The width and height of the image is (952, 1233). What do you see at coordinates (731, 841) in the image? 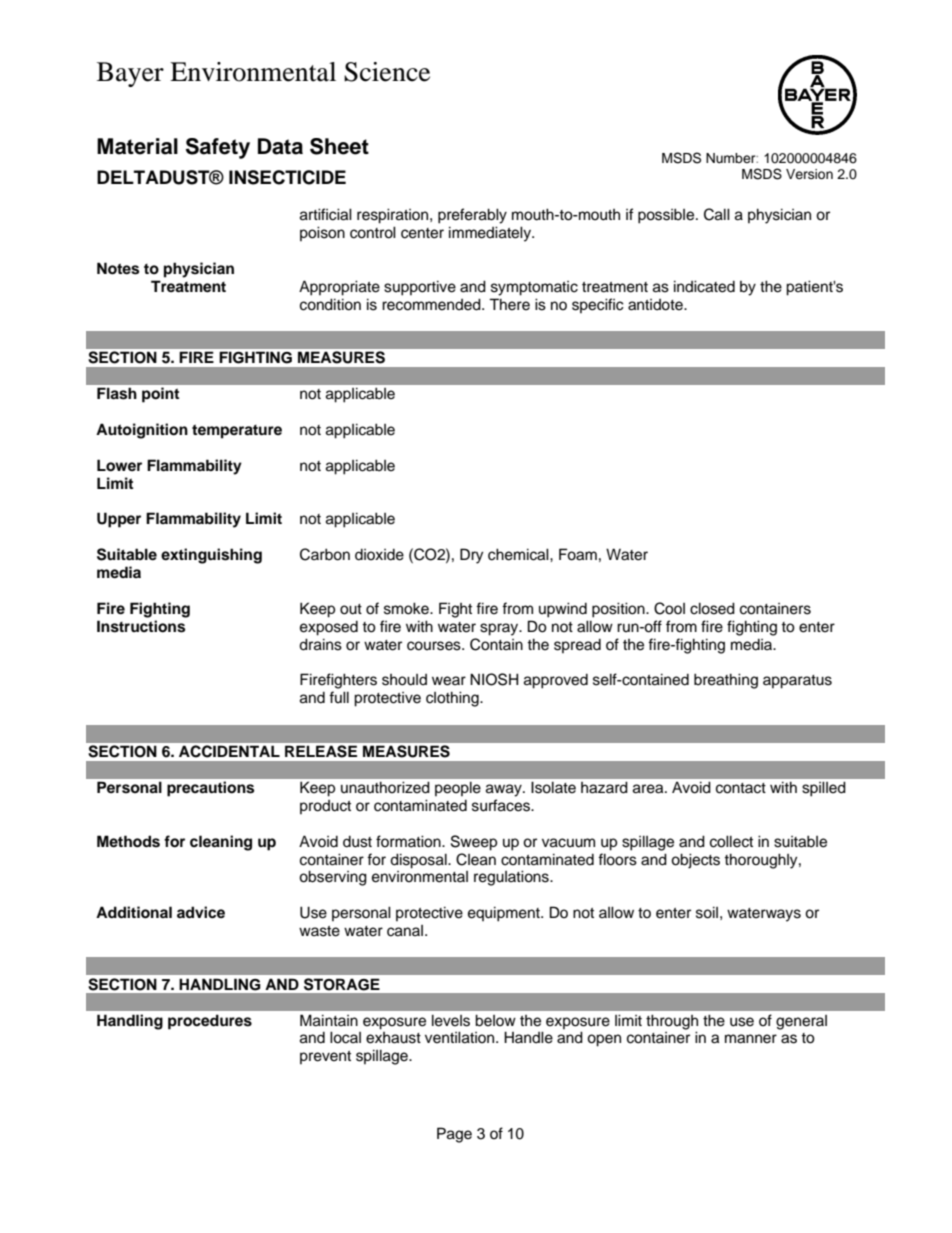
I see `collect` at bounding box center [731, 841].
